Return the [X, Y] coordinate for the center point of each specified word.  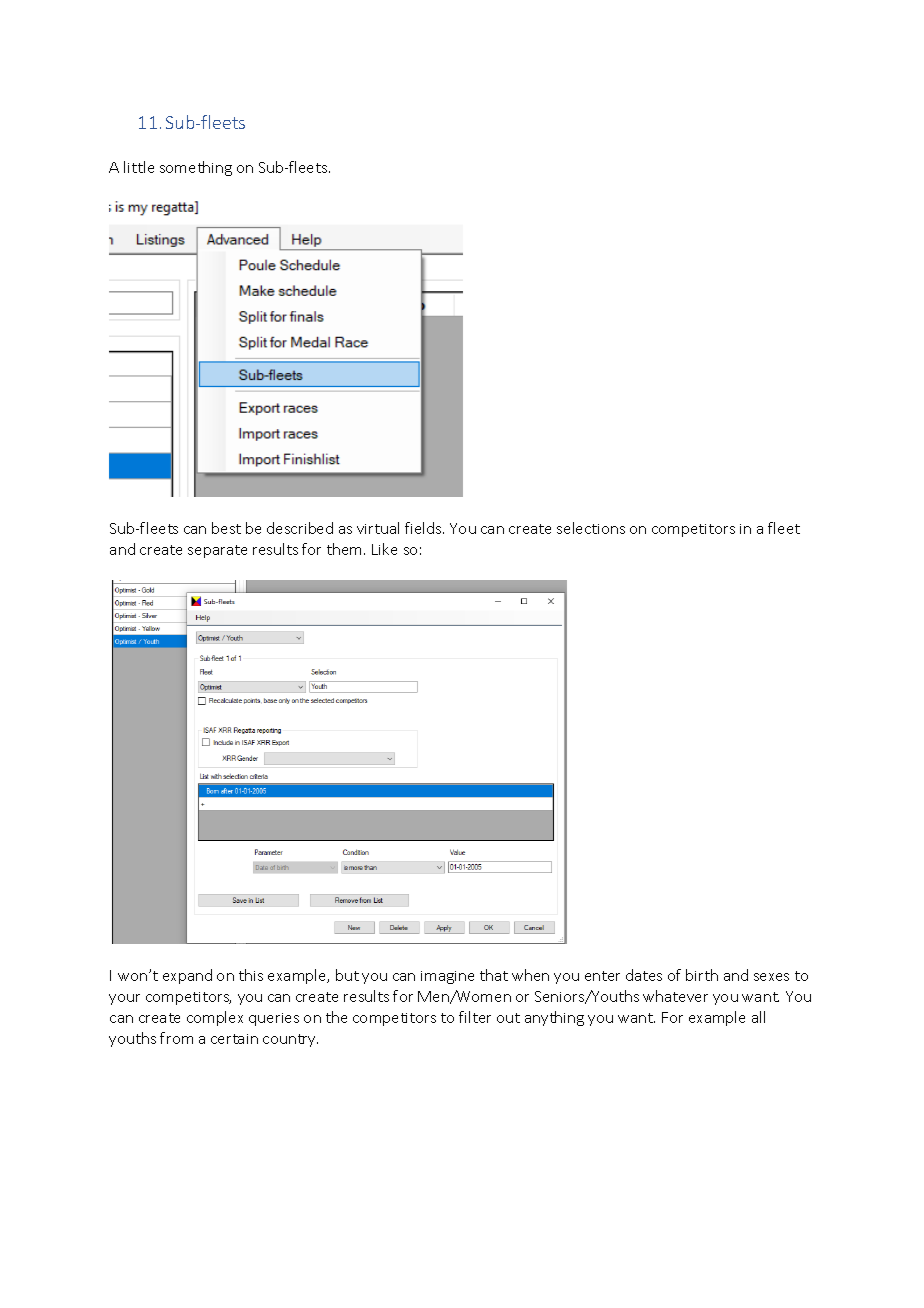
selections [591, 528]
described [300, 528]
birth [702, 975]
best [226, 528]
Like [384, 549]
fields [424, 528]
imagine [447, 977]
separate [217, 551]
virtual [378, 528]
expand [187, 976]
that [494, 975]
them [346, 549]
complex [215, 1018]
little [139, 167]
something [196, 168]
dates [644, 975]
